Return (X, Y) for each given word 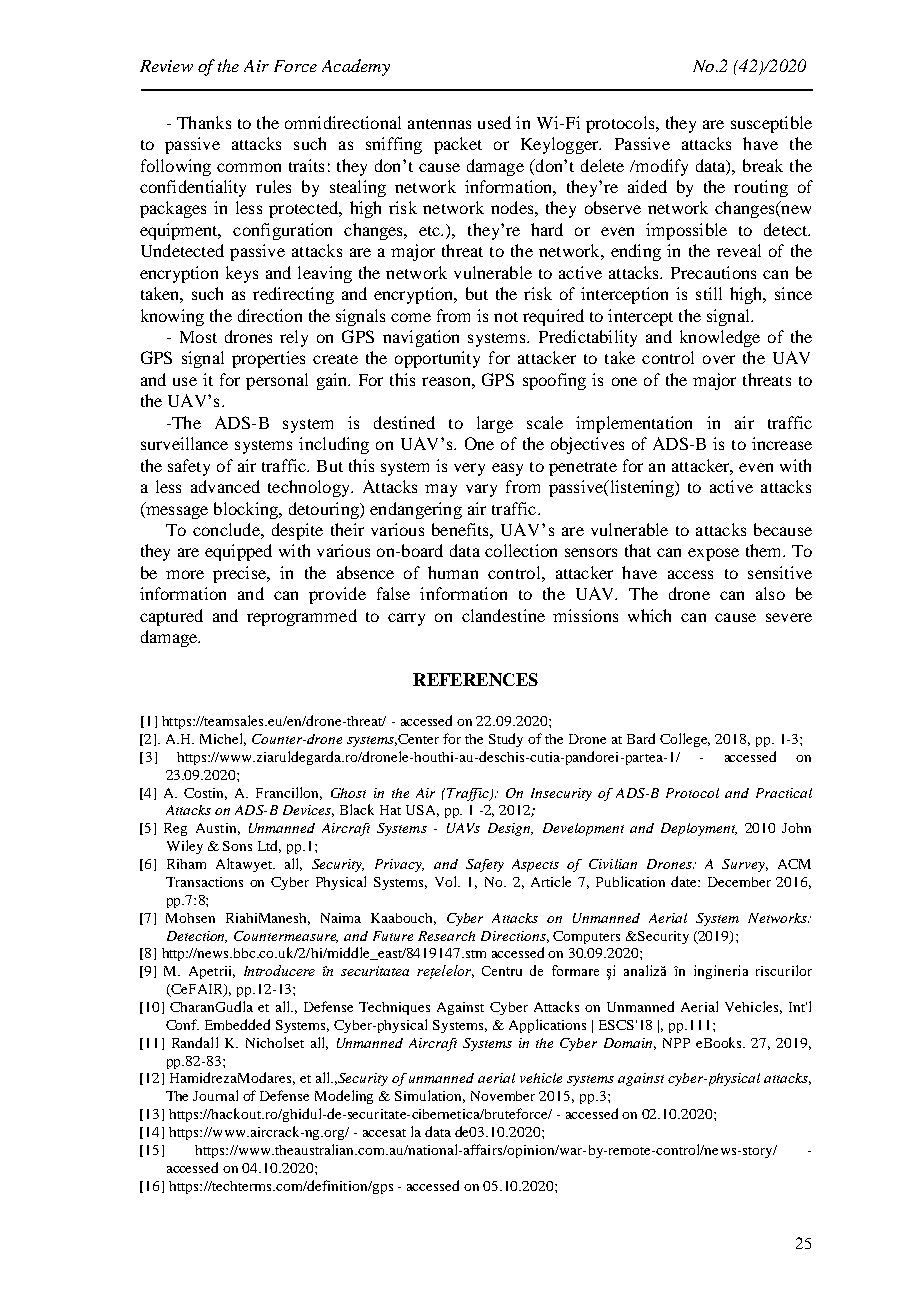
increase (782, 443)
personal (277, 381)
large (495, 424)
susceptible (771, 124)
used (494, 122)
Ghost (348, 793)
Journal (215, 1095)
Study (506, 740)
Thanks (204, 122)
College (685, 740)
